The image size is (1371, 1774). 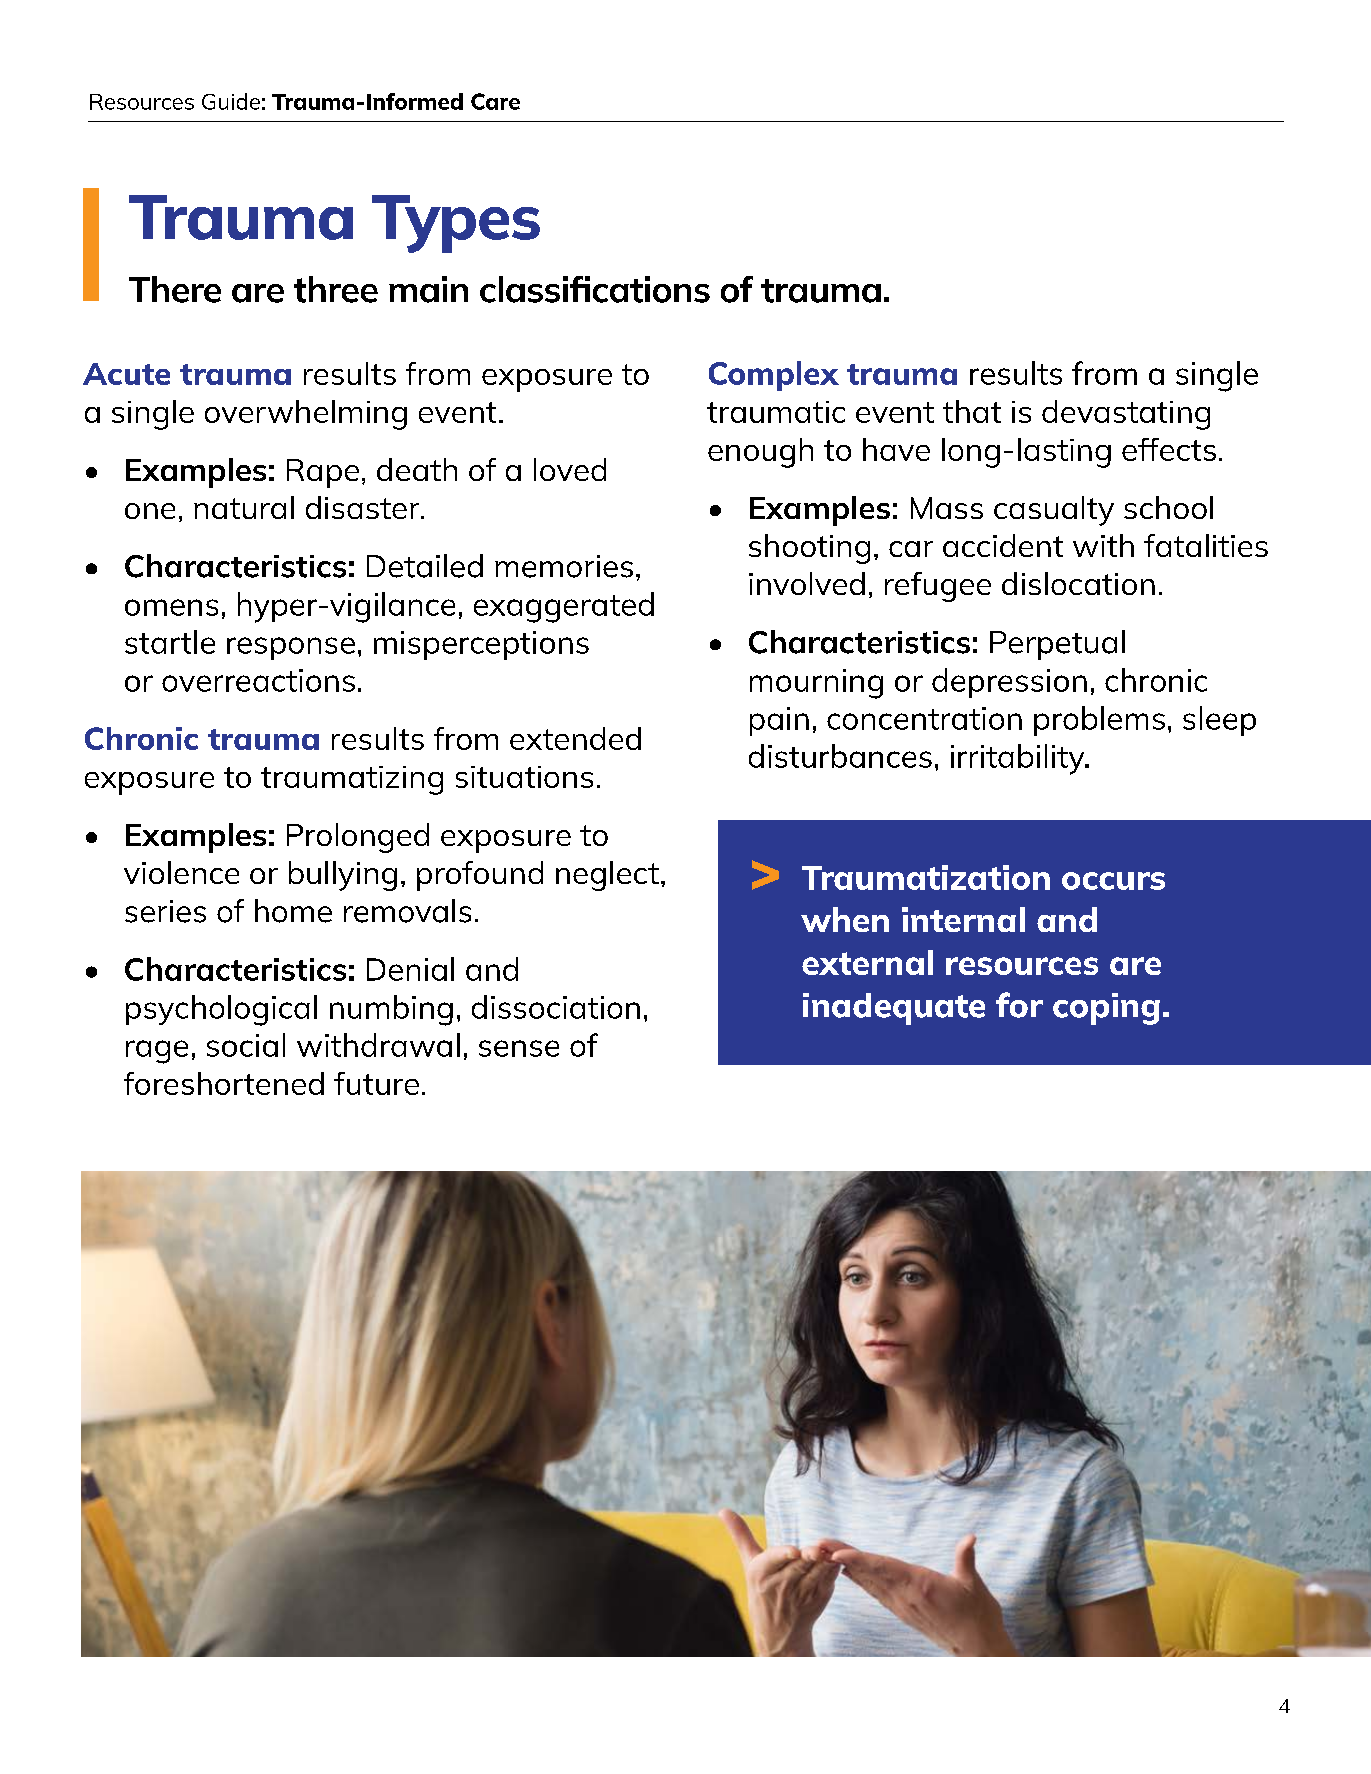 What do you see at coordinates (246, 1045) in the screenshot?
I see `social` at bounding box center [246, 1045].
